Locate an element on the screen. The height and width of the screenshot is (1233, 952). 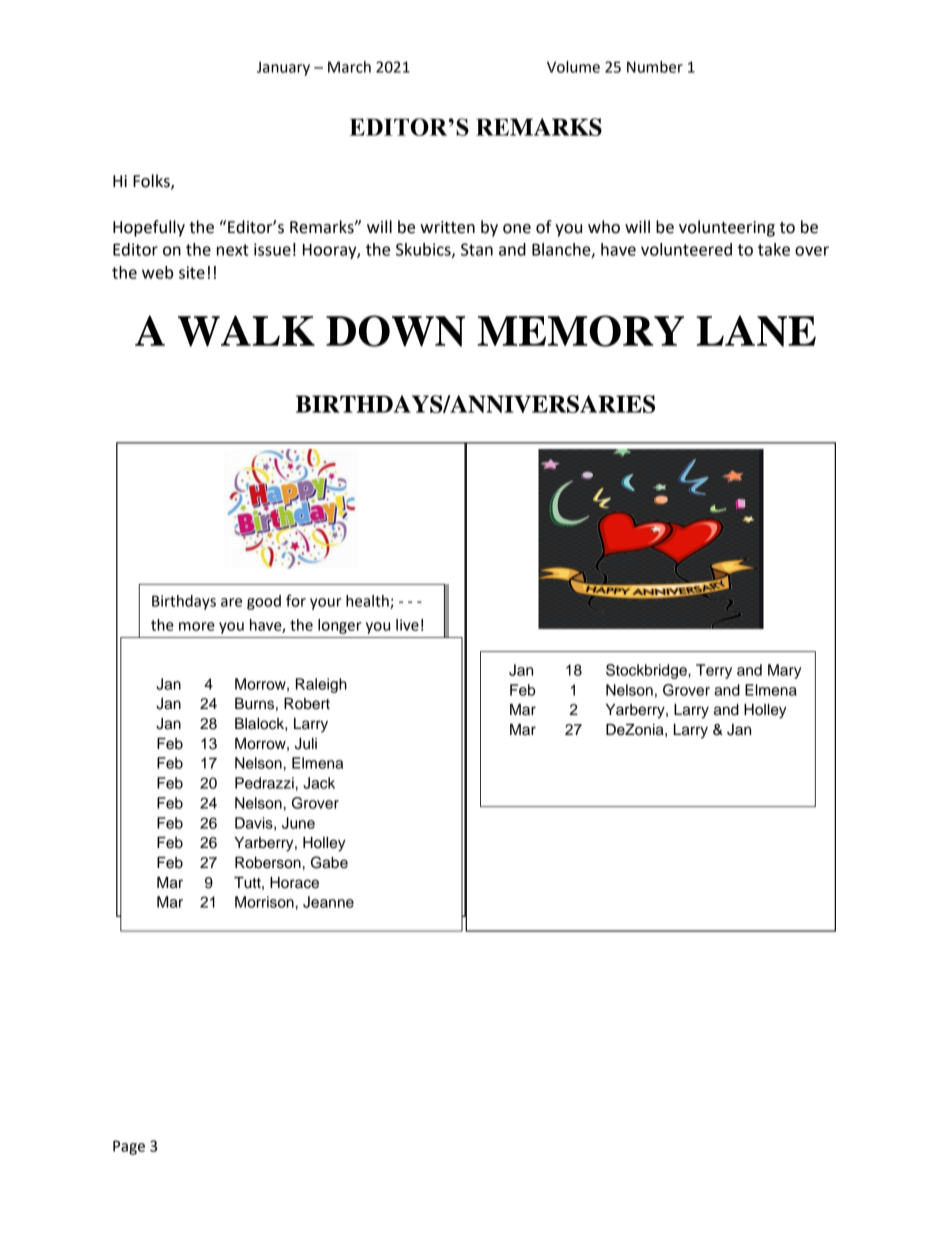
live is located at coordinates (407, 625).
